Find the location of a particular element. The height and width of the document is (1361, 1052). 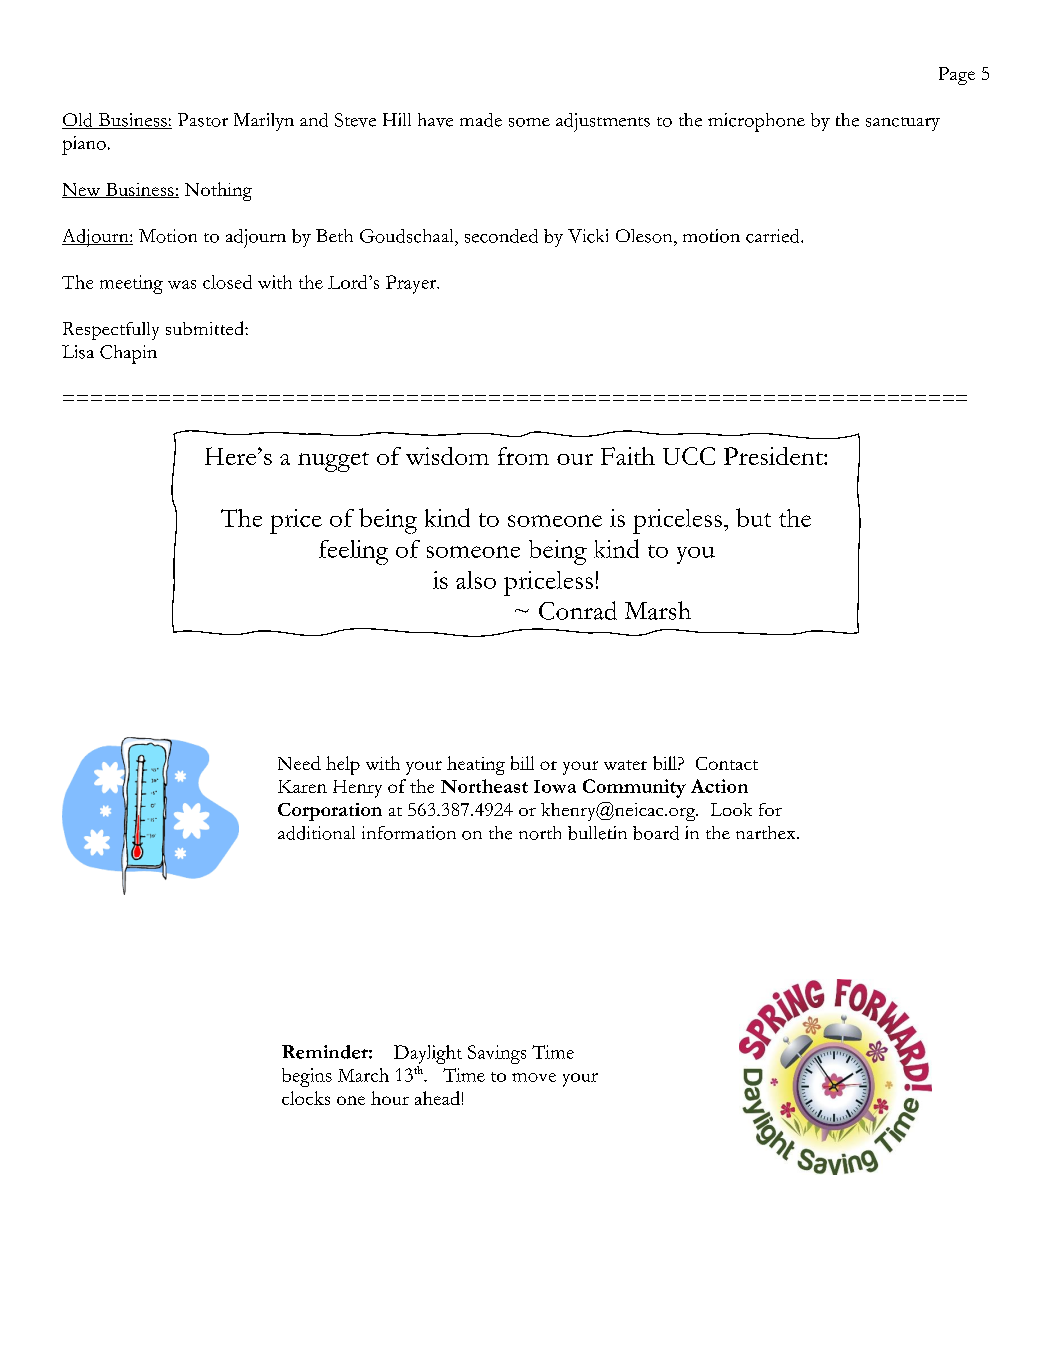

from is located at coordinates (523, 456).
